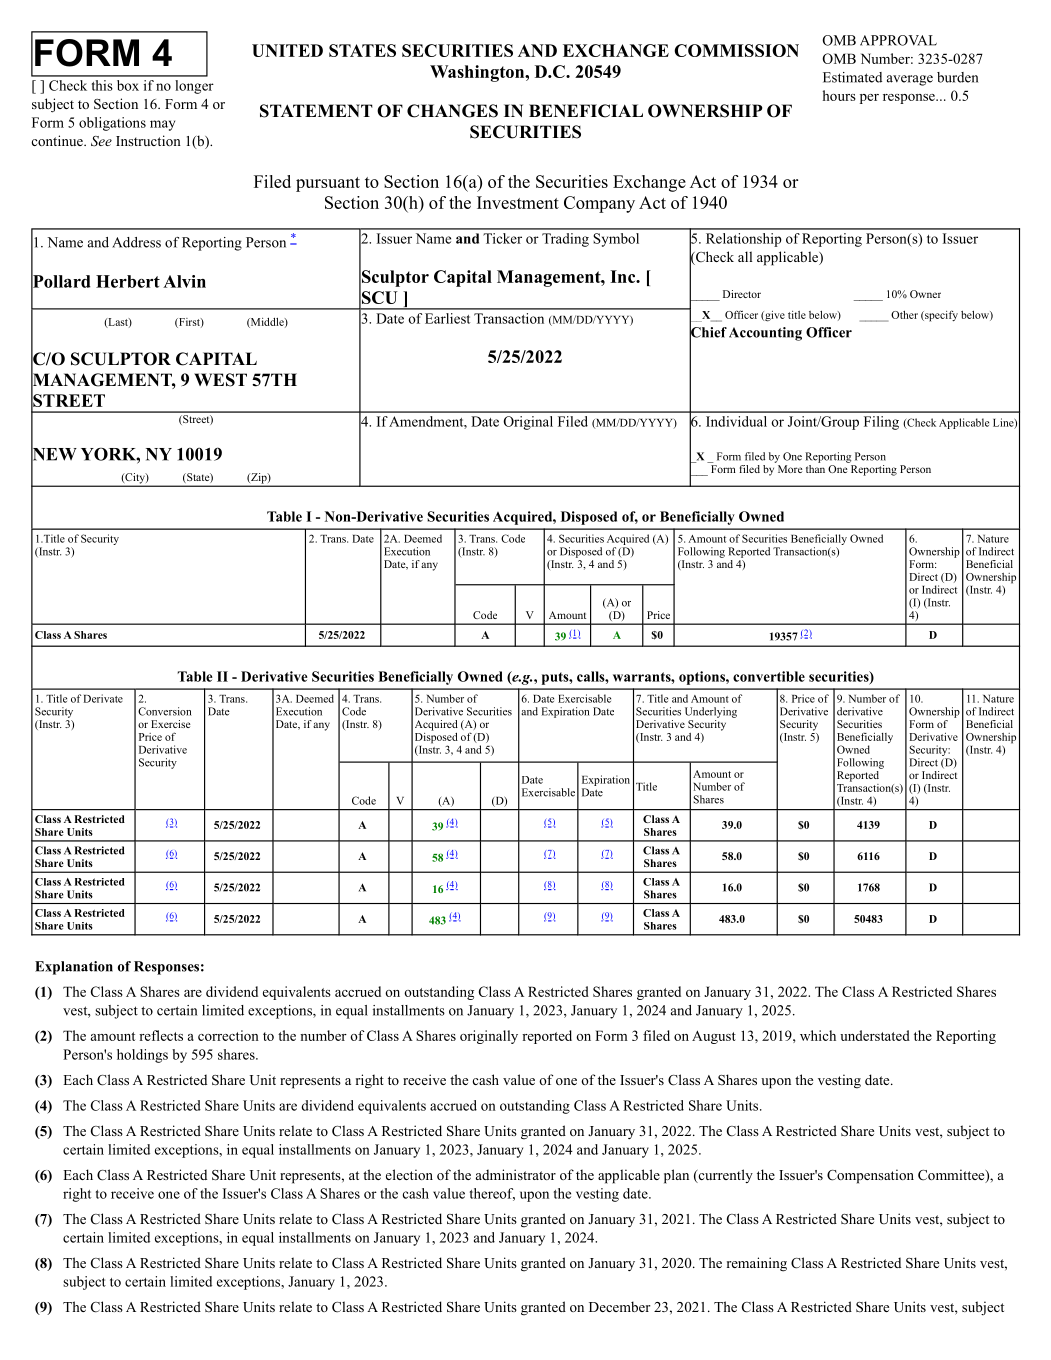  What do you see at coordinates (220, 380) in the page?
I see `WEST` at bounding box center [220, 380].
